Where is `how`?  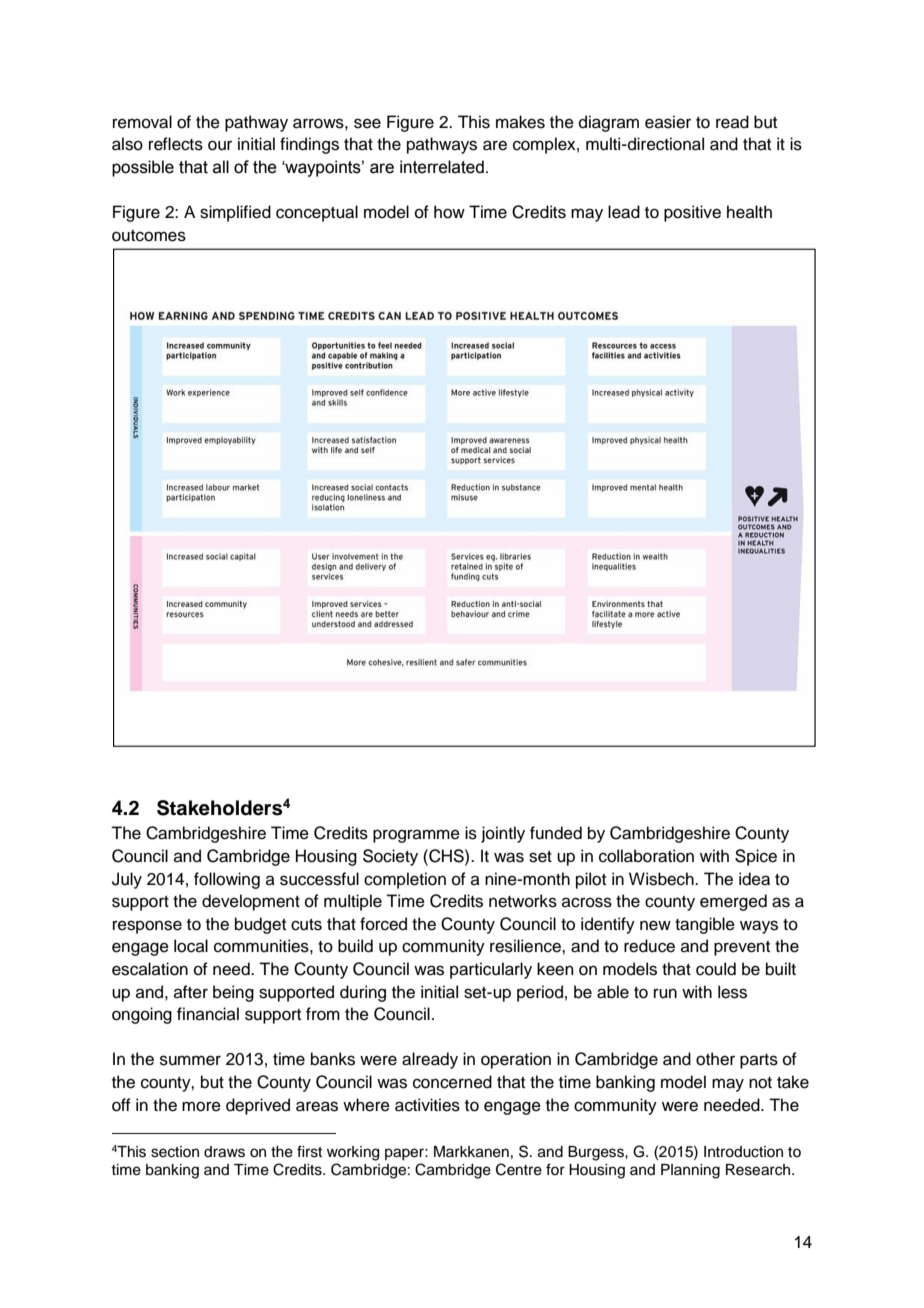 how is located at coordinates (449, 212).
